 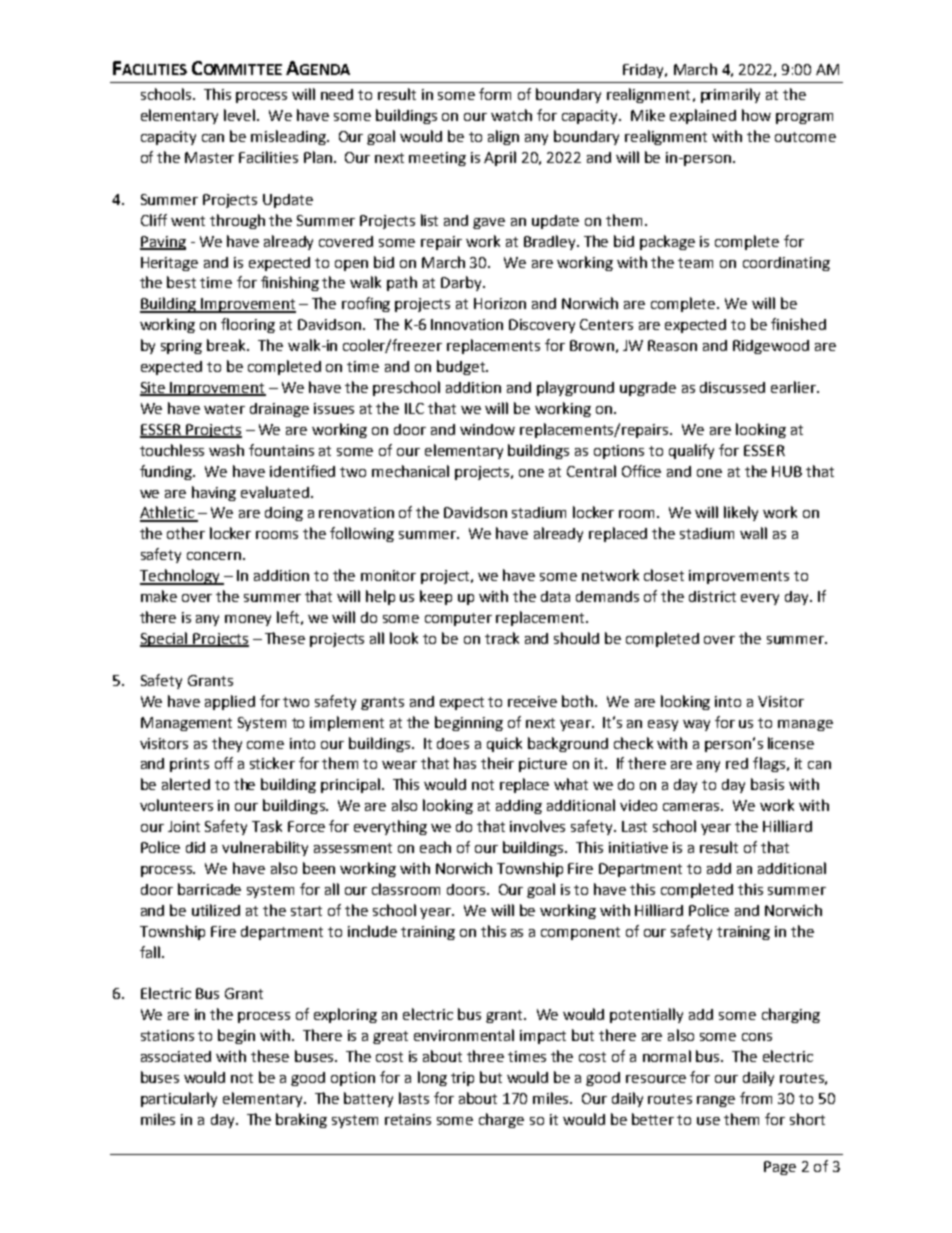 I want to click on break, so click(x=228, y=345).
